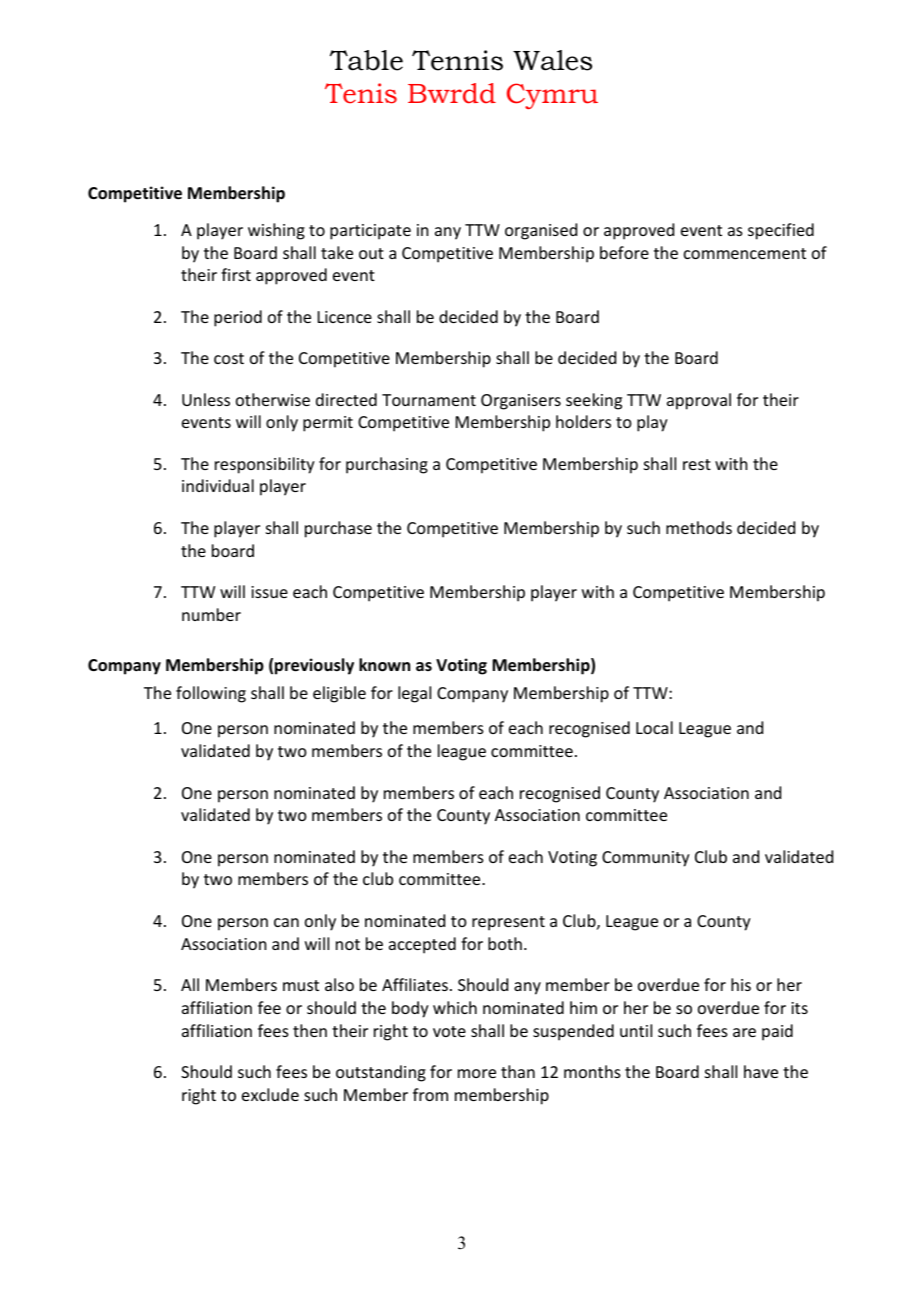  I want to click on specified, so click(781, 231).
